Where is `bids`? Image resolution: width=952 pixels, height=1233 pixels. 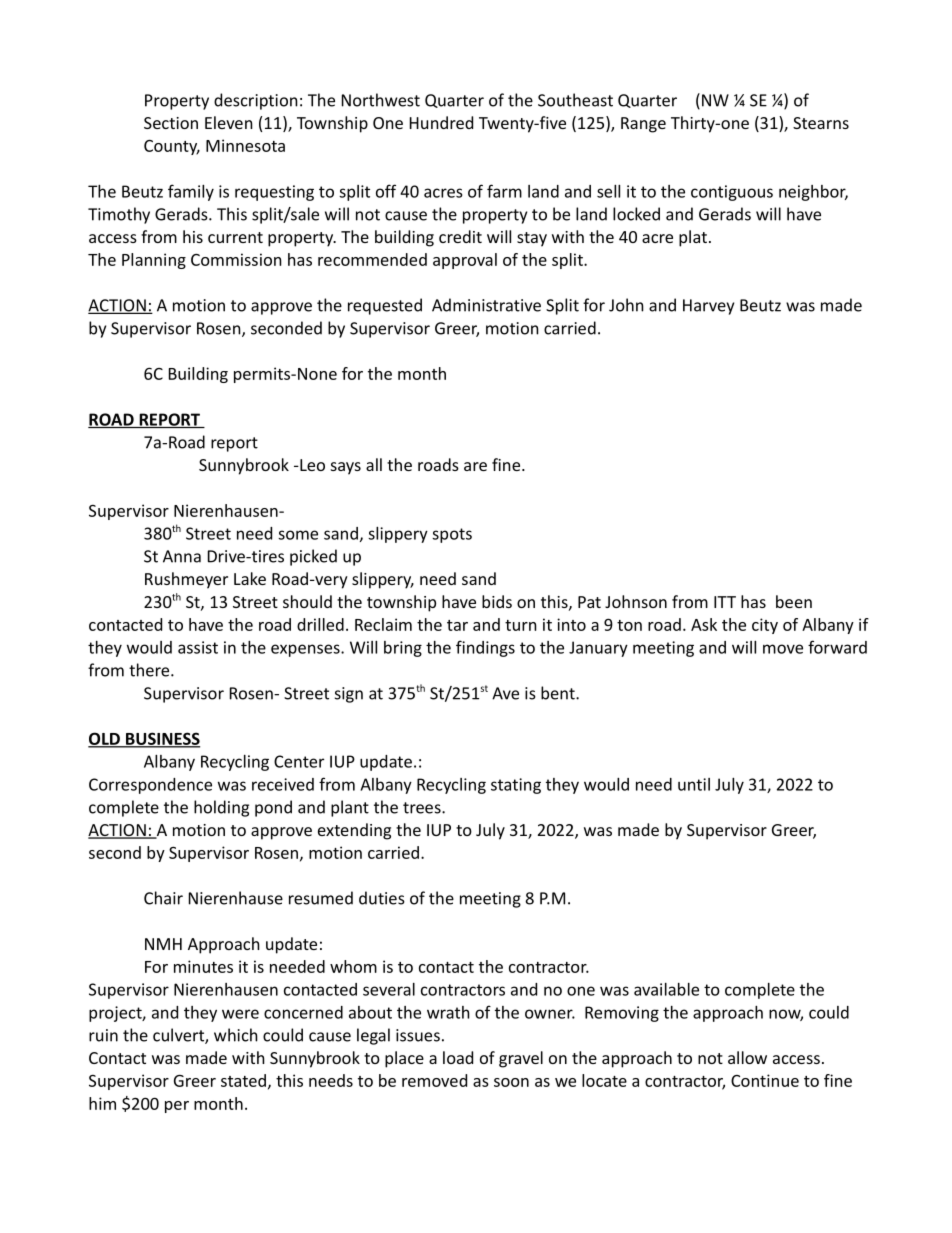 bids is located at coordinates (497, 601).
